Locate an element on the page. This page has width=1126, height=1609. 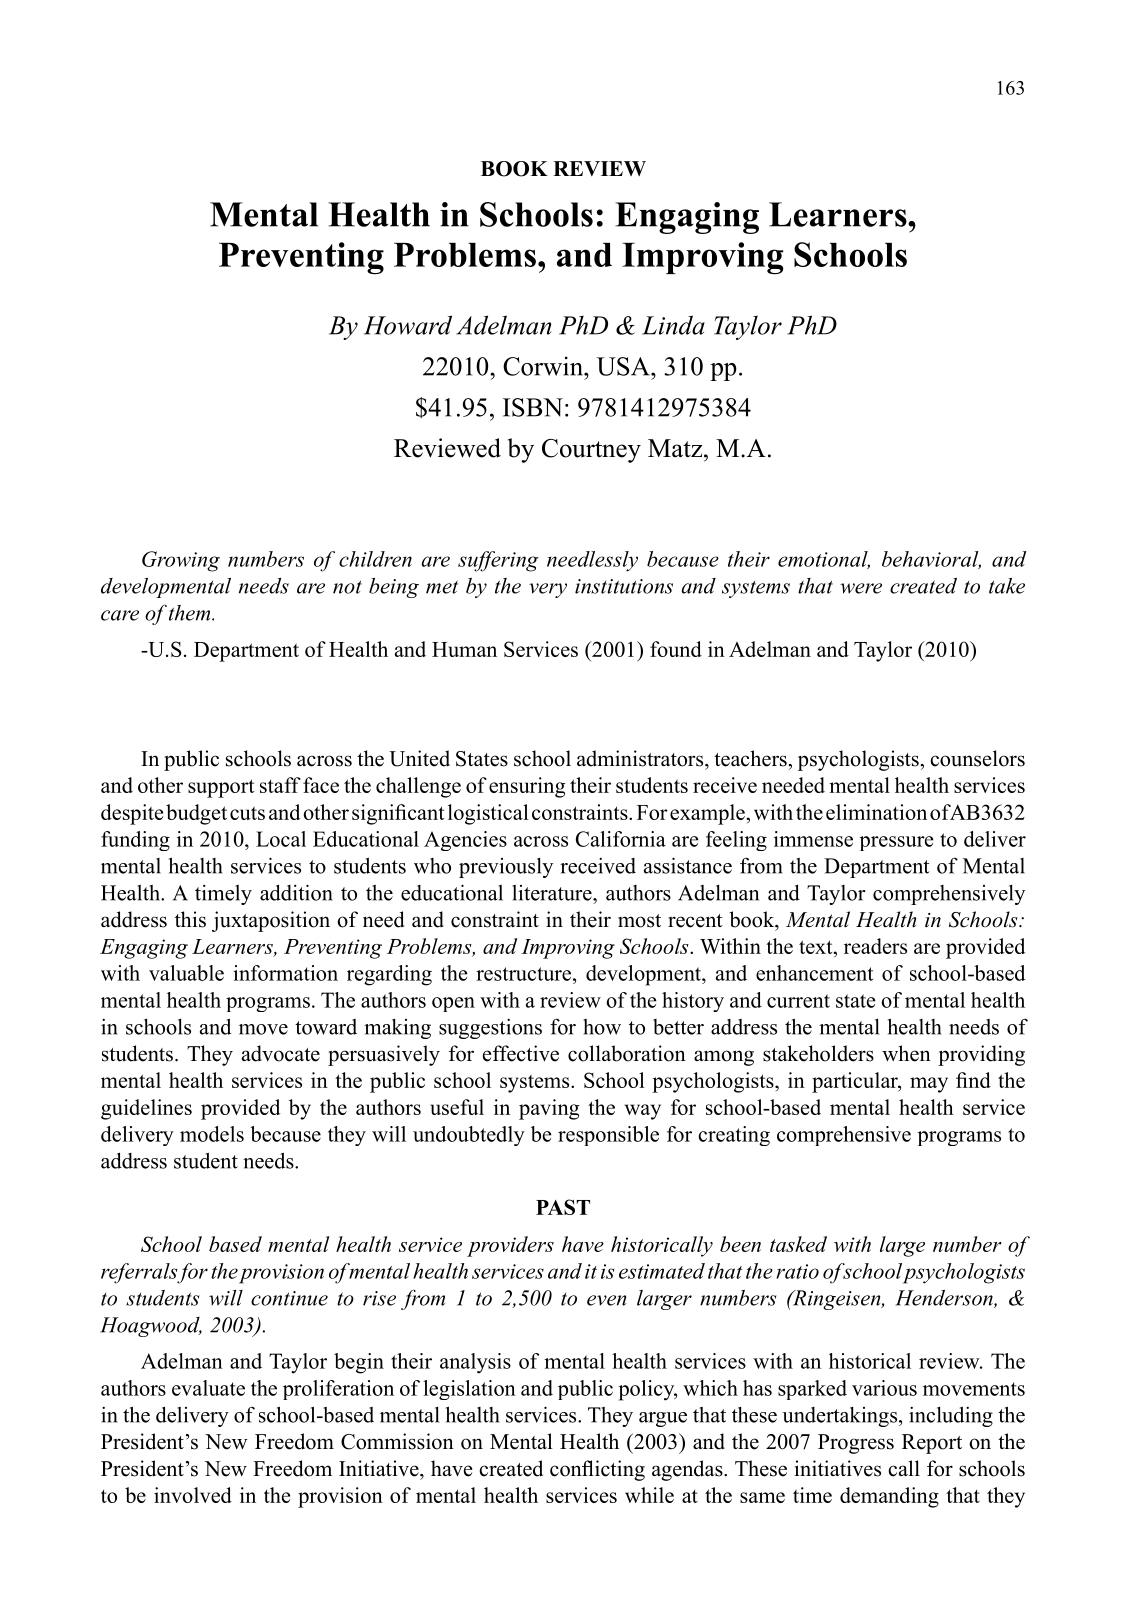
literature is located at coordinates (553, 893).
